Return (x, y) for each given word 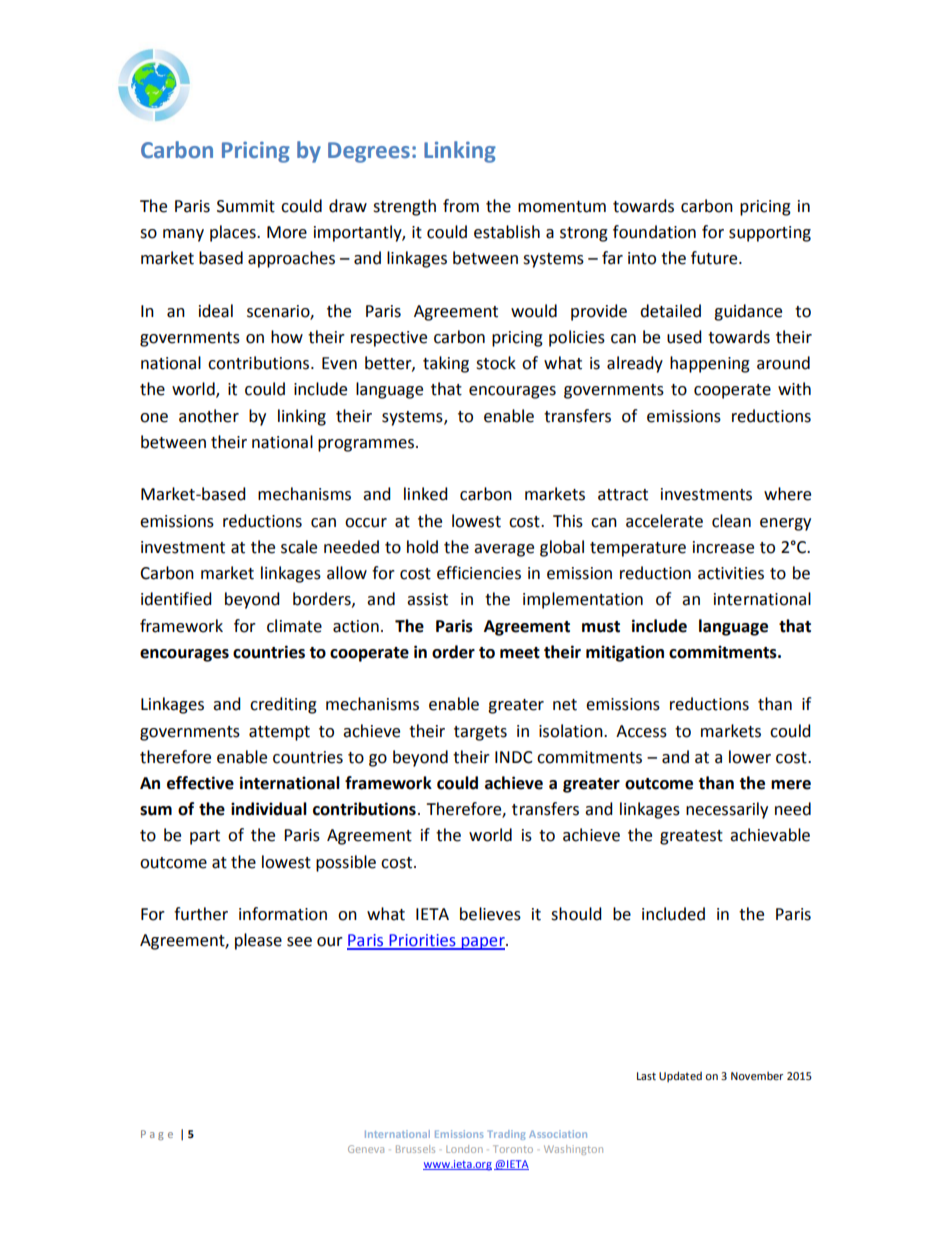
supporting (770, 234)
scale (299, 547)
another (209, 416)
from (461, 206)
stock (496, 363)
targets (480, 733)
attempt (279, 733)
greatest (691, 837)
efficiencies (479, 573)
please (258, 941)
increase (723, 547)
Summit (246, 206)
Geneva (366, 1149)
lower (750, 757)
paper (483, 943)
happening (710, 364)
